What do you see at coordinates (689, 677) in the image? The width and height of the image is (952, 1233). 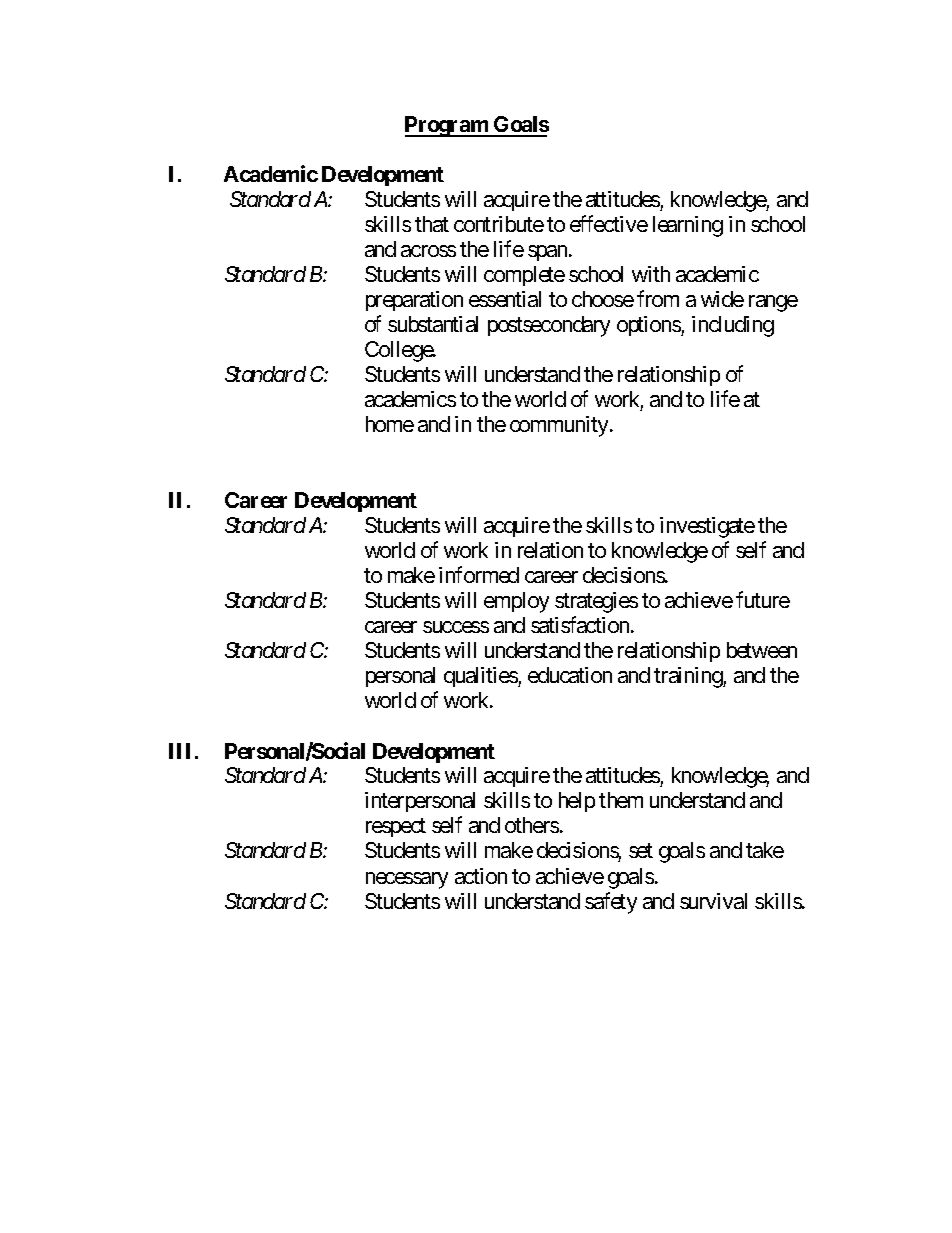 I see `training` at bounding box center [689, 677].
